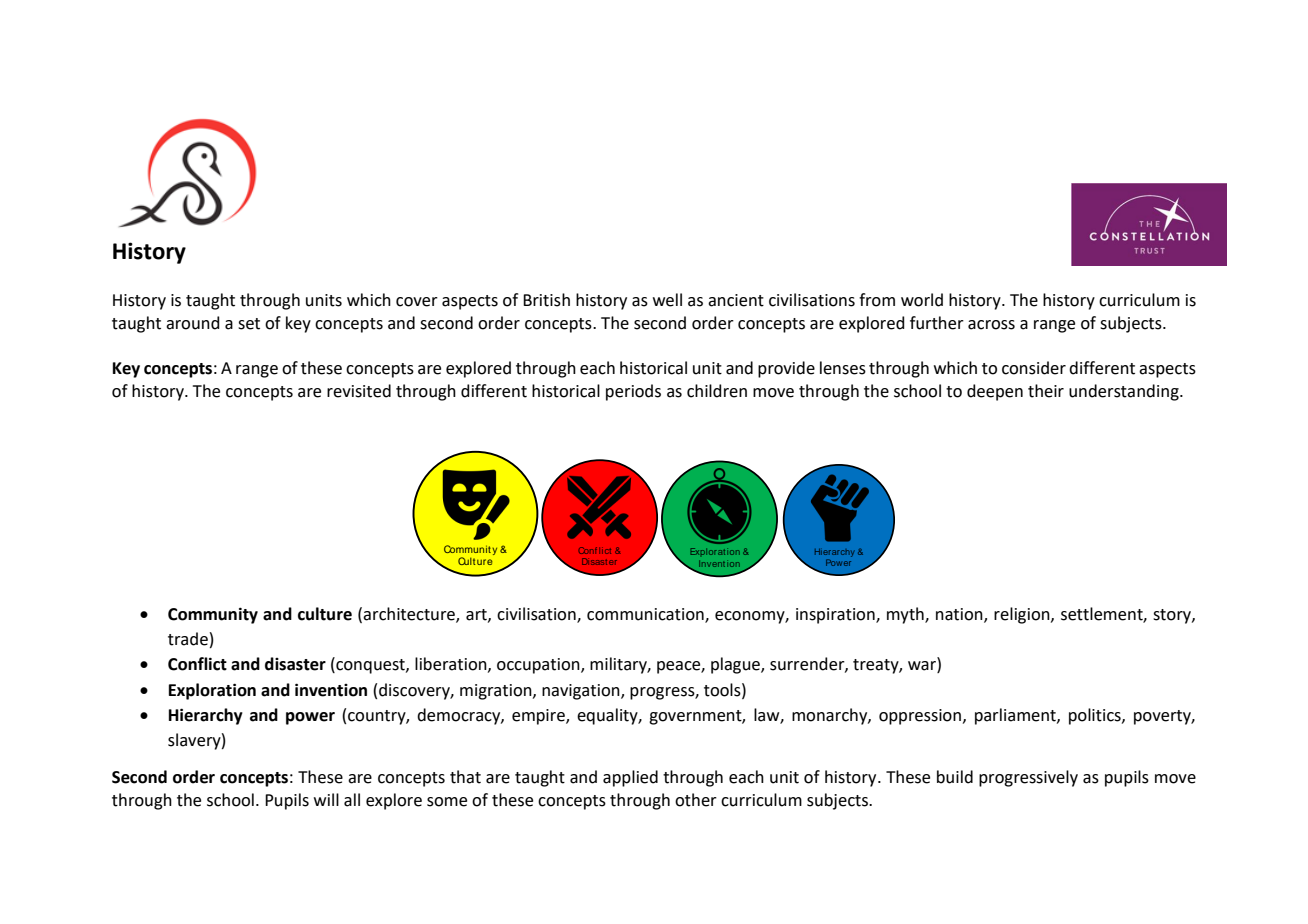 The image size is (1308, 924). Describe the element at coordinates (646, 615) in the screenshot. I see `communication` at that location.
